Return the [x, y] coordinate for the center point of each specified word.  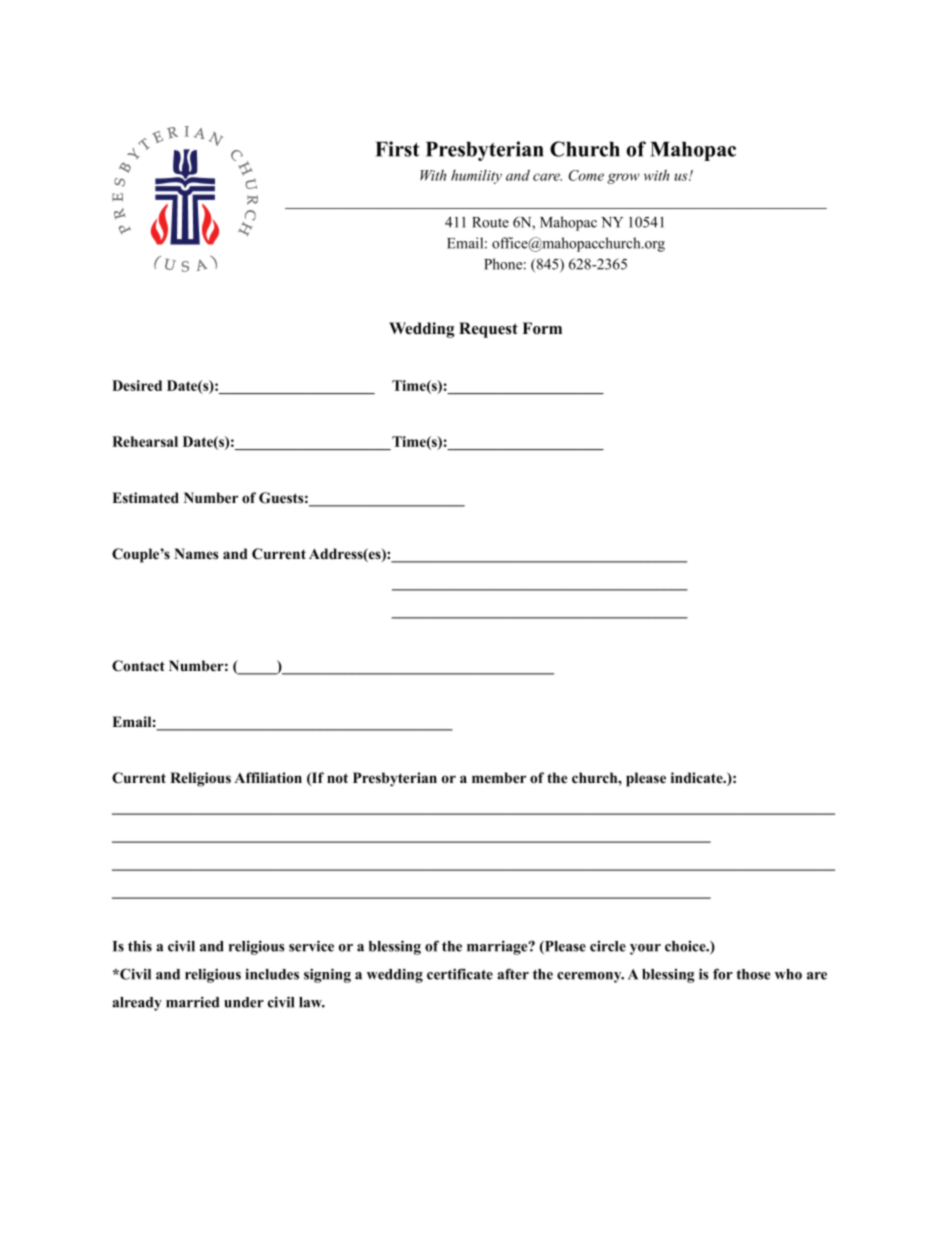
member [499, 778]
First [397, 149]
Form [542, 328]
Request [488, 330]
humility [476, 177]
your [645, 949]
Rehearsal [145, 441]
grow [623, 178]
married [193, 1002]
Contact [138, 666]
